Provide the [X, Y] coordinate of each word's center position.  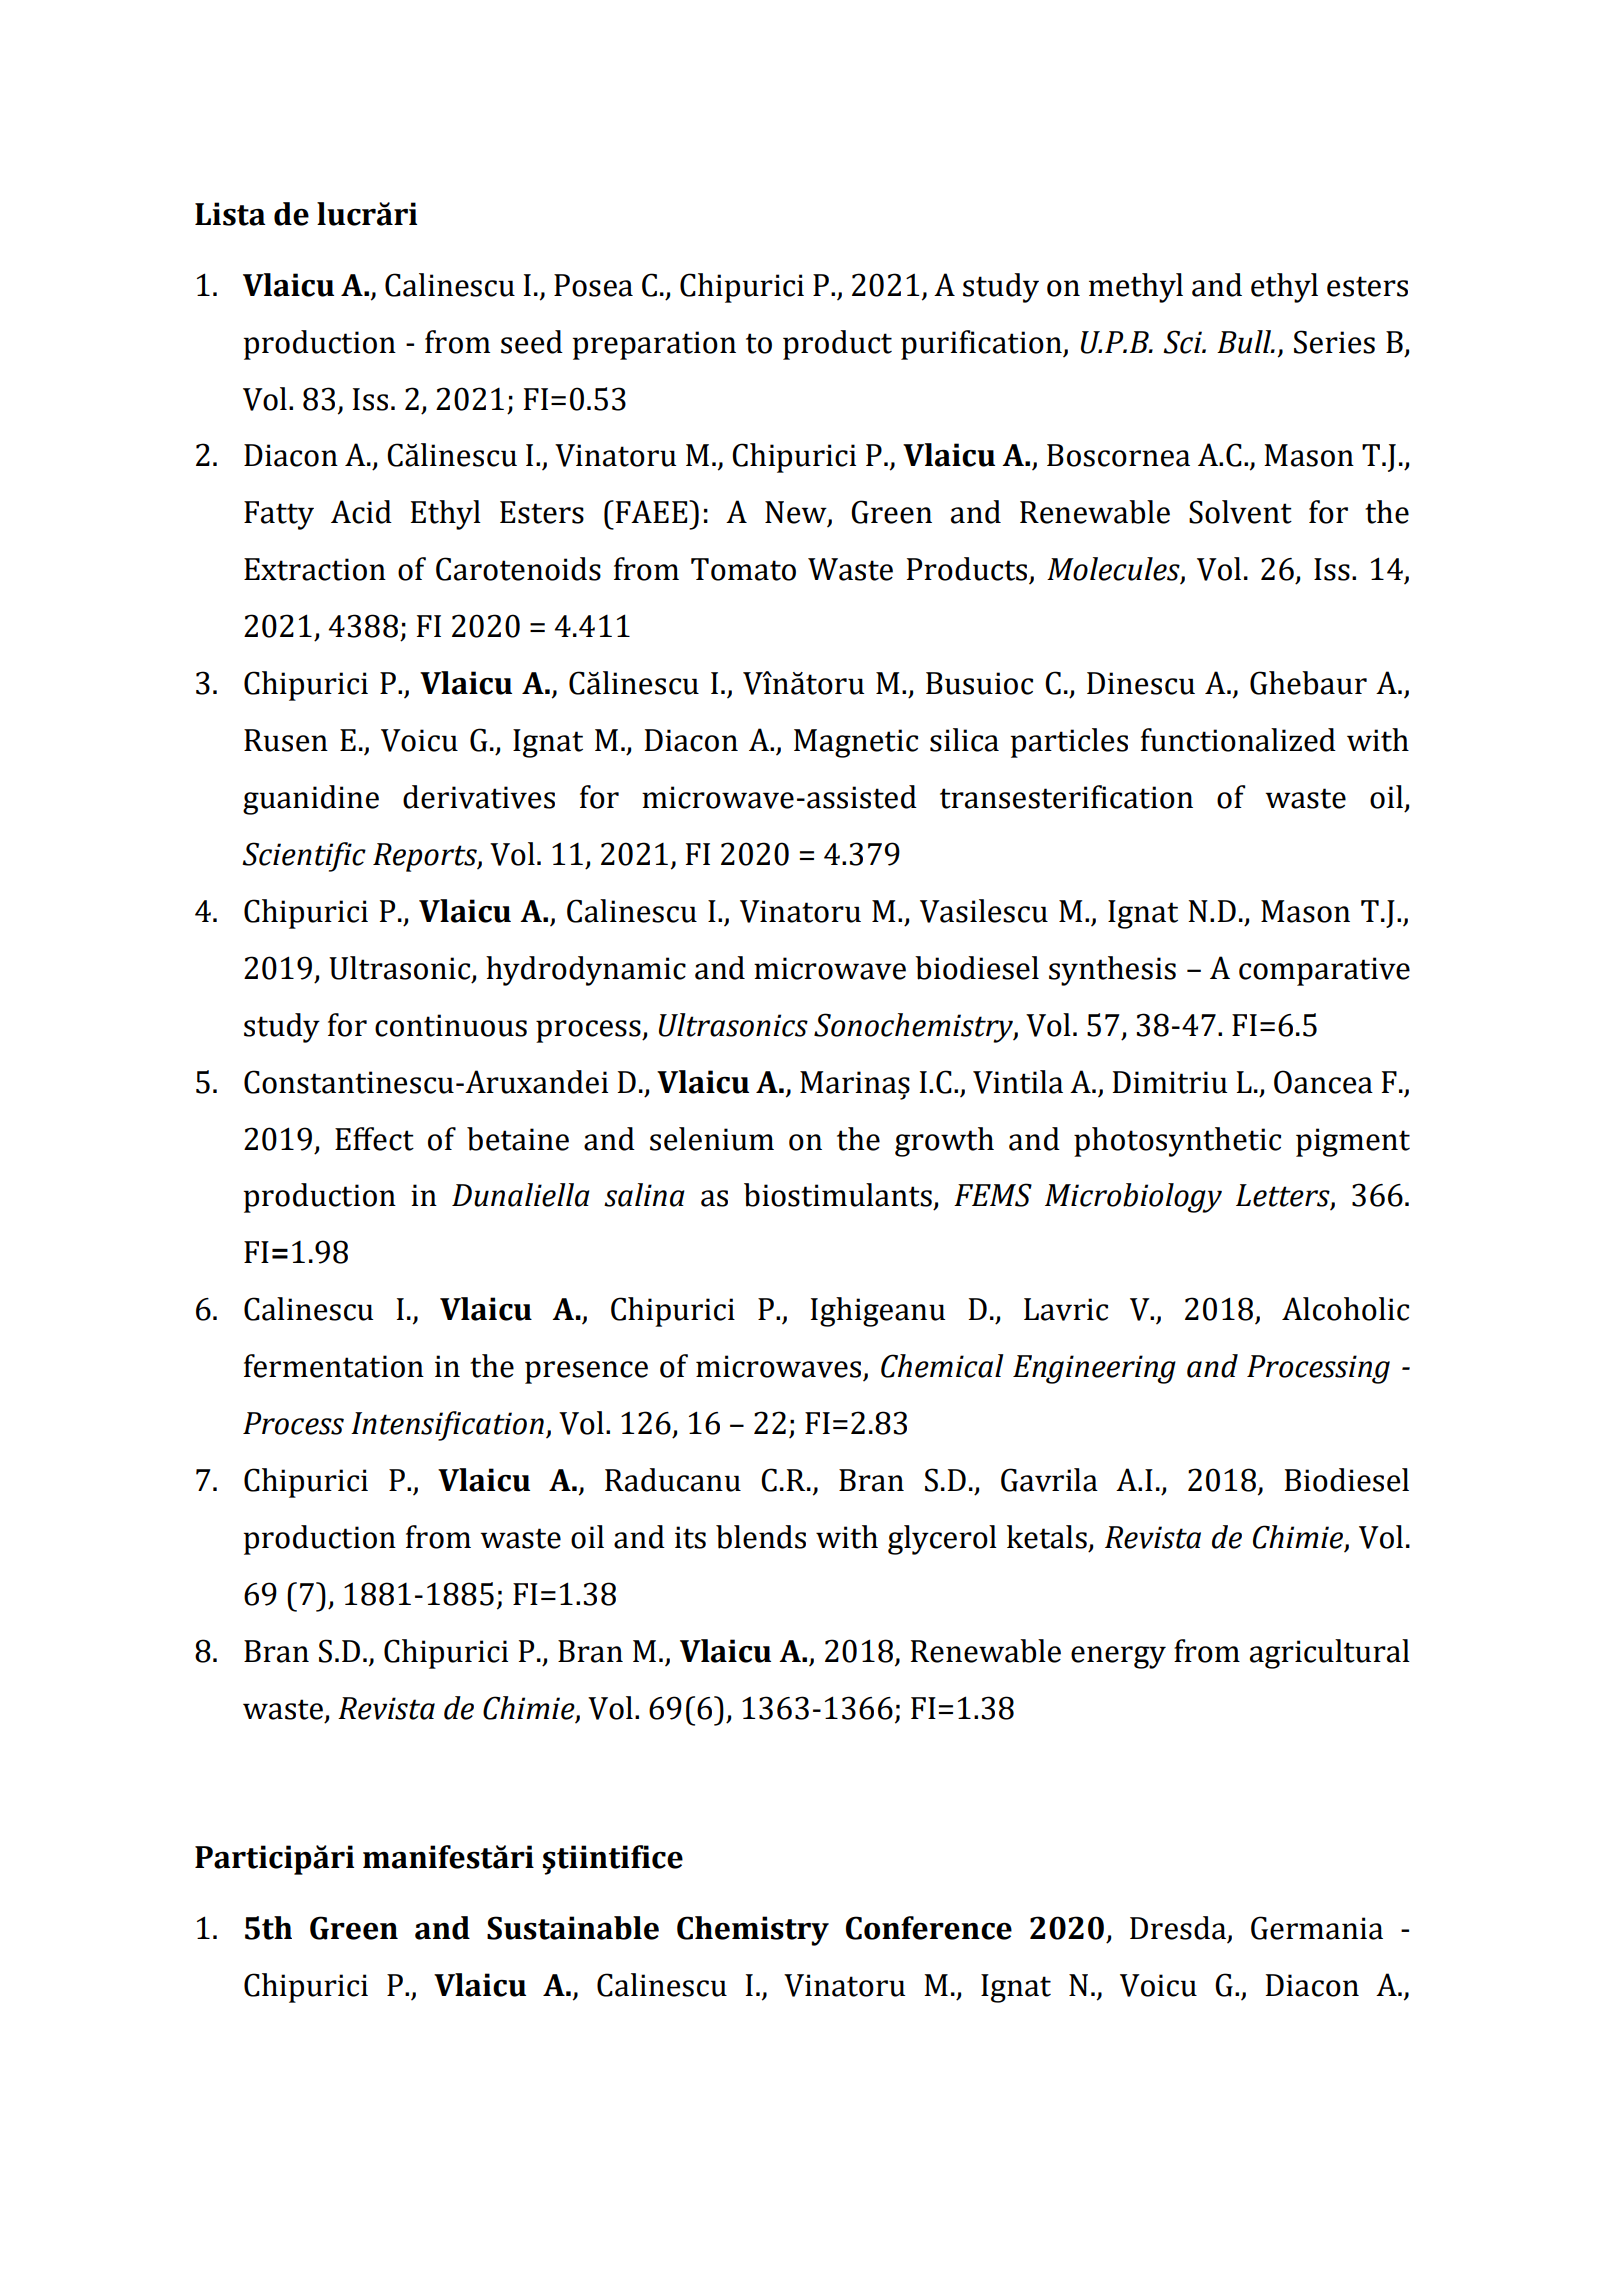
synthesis [1112, 971]
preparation [654, 345]
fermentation [334, 1366]
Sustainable [573, 1928]
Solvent [1240, 512]
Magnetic [856, 743]
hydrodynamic [586, 971]
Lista [230, 214]
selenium [712, 1139]
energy [1118, 1657]
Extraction [315, 569]
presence [586, 1372]
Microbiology [1133, 1198]
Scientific [304, 857]
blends [761, 1537]
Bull [1245, 342]
